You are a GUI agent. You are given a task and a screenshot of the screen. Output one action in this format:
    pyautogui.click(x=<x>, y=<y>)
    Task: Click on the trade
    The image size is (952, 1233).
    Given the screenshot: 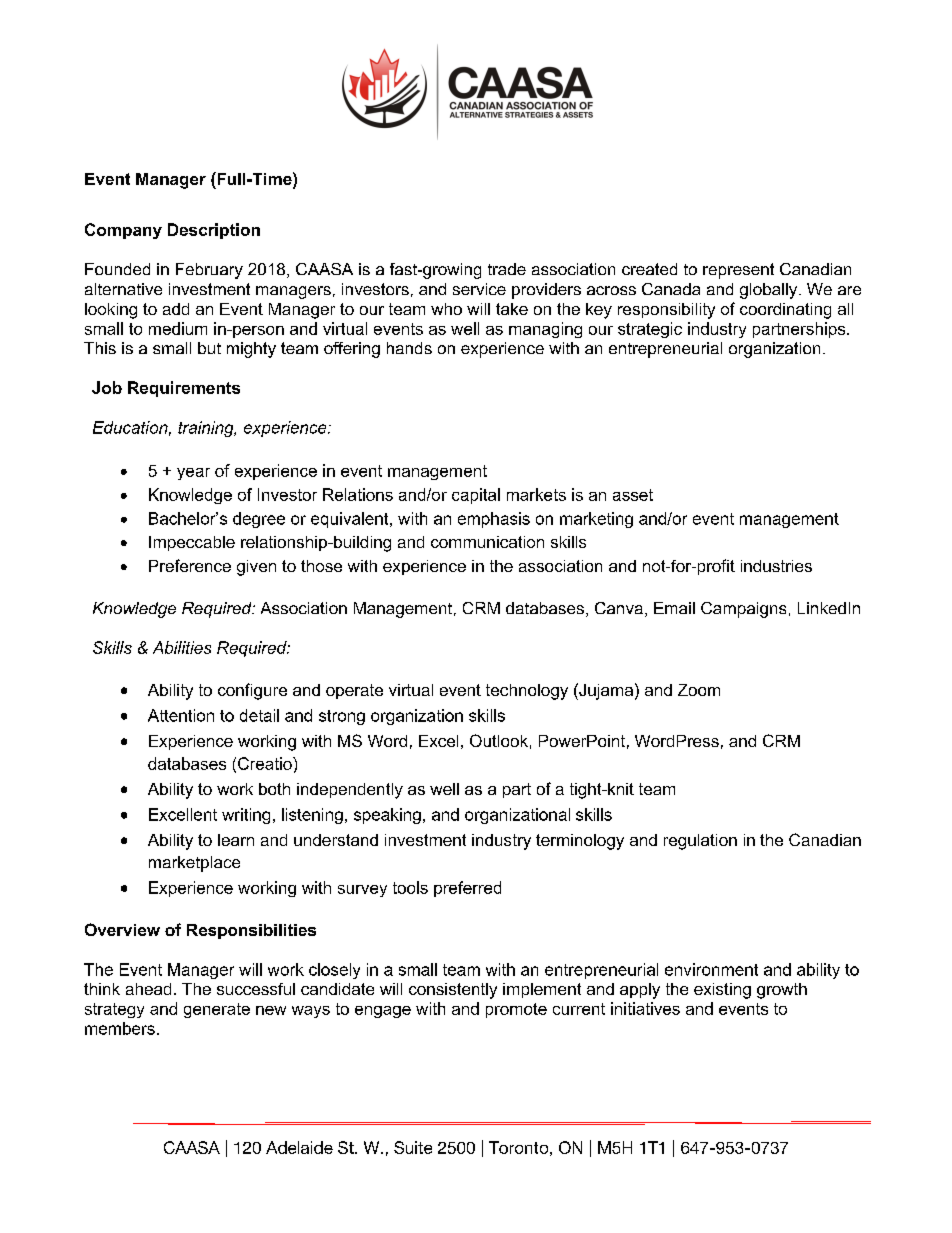 What is the action you would take?
    pyautogui.click(x=507, y=269)
